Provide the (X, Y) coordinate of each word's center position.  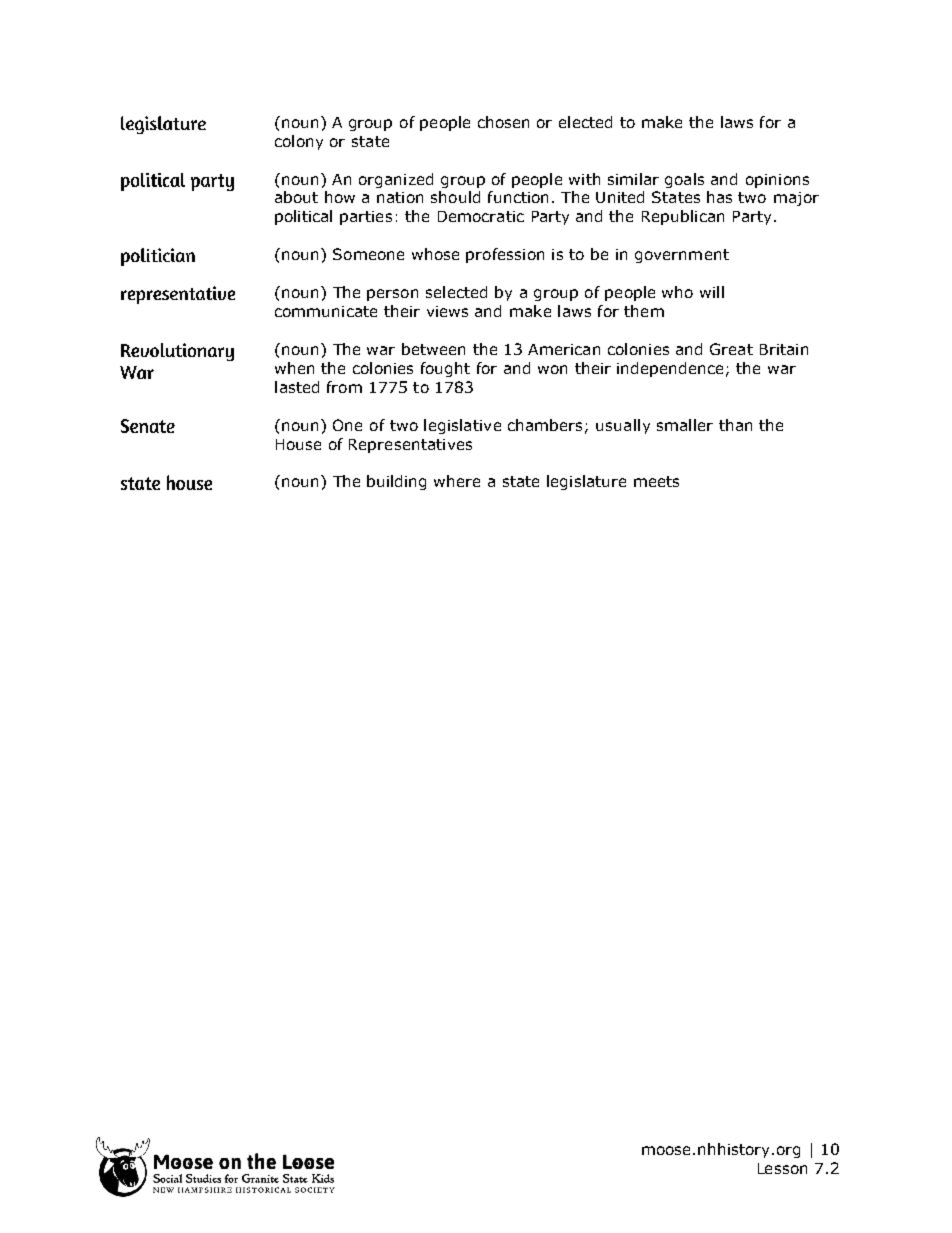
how (340, 197)
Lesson (782, 1168)
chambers (545, 425)
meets (656, 481)
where (457, 481)
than (735, 425)
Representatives (410, 446)
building (396, 482)
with (584, 179)
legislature (586, 482)
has (719, 197)
